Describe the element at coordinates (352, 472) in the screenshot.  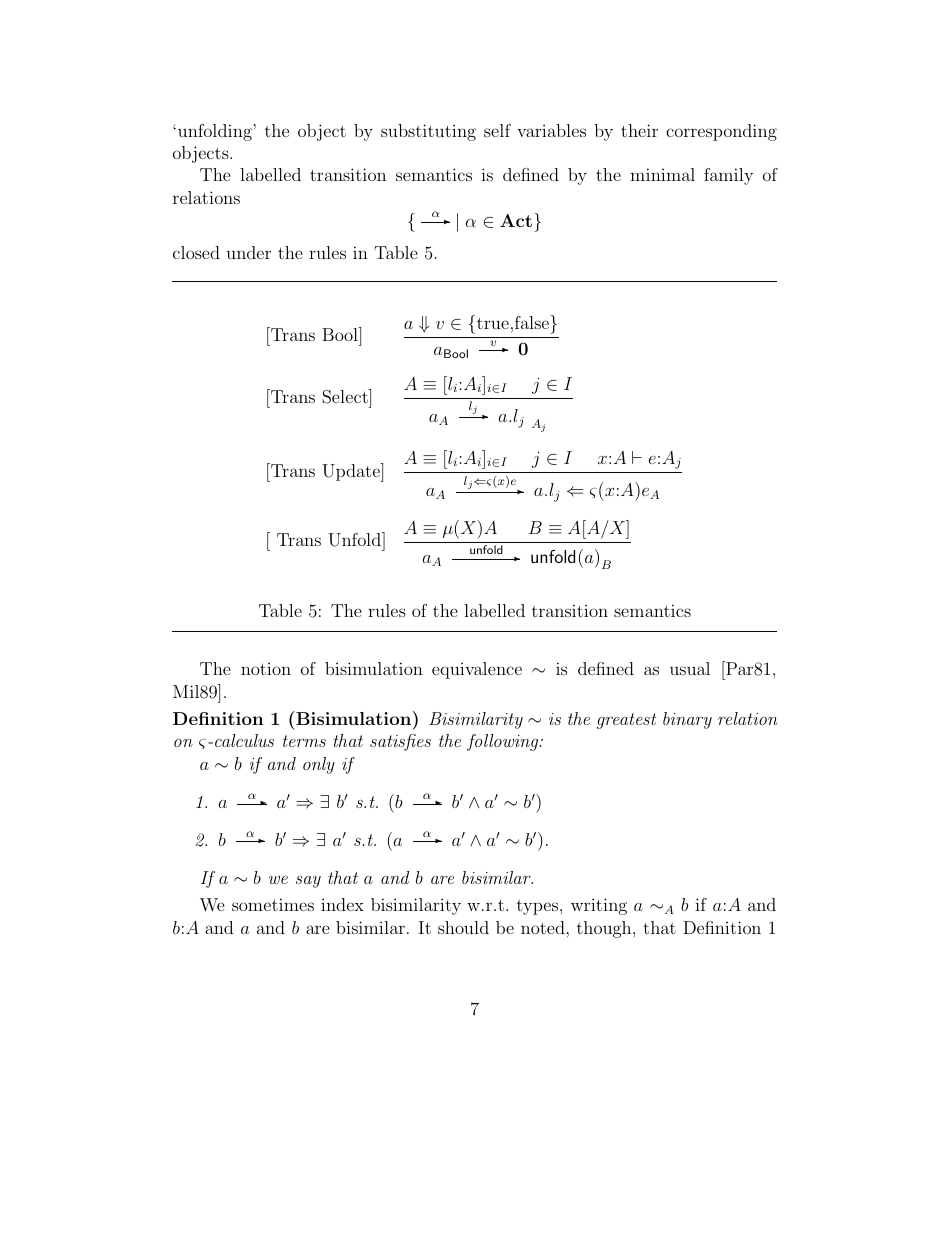
I see `Update` at that location.
